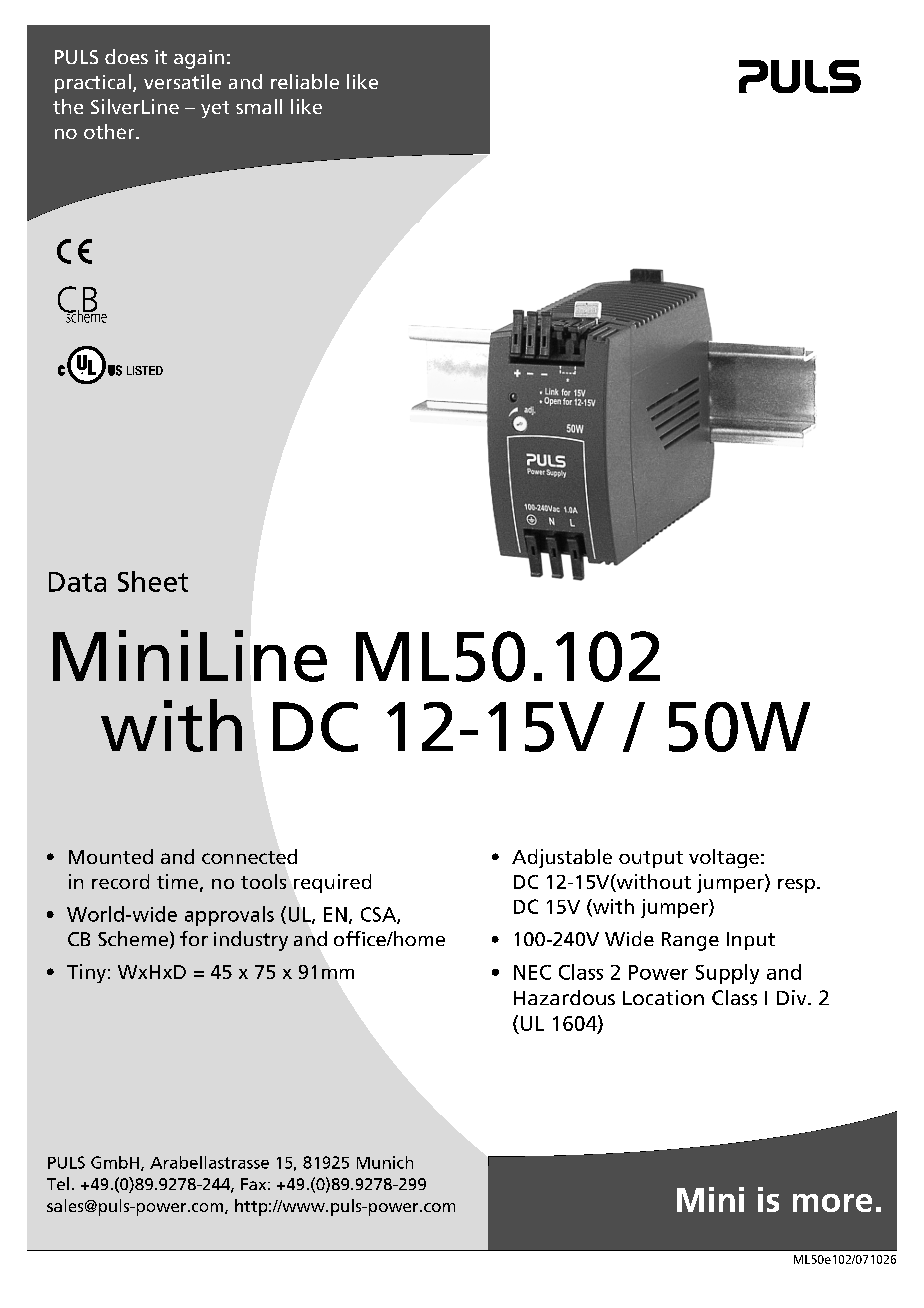 This document has height=1308, width=924. I want to click on reliable, so click(305, 81).
